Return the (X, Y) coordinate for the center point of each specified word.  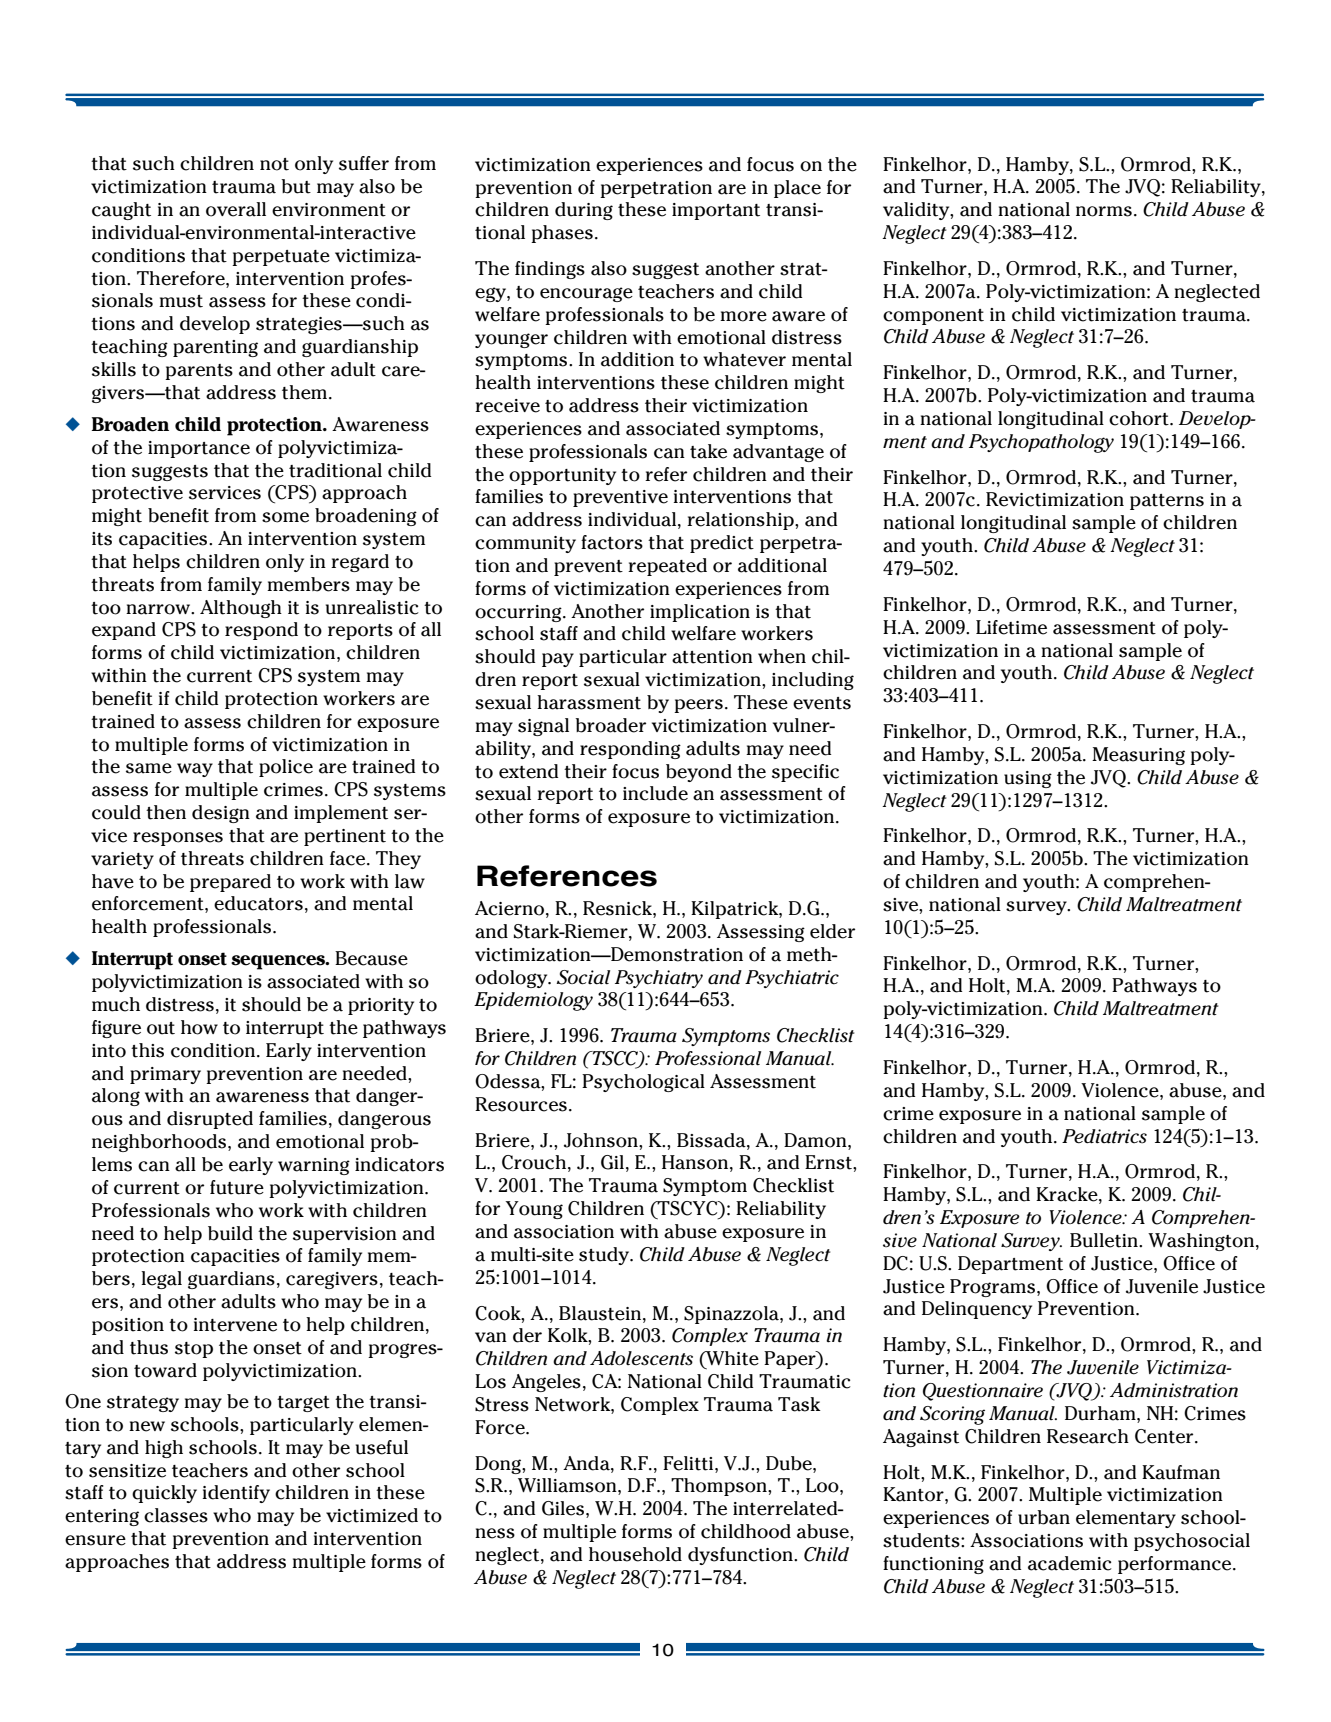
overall (236, 209)
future (237, 1187)
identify (236, 1494)
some (285, 517)
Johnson (602, 1140)
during (584, 211)
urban (1044, 1517)
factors (612, 542)
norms (1104, 211)
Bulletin (1105, 1240)
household (635, 1554)
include (655, 793)
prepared (230, 883)
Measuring (1138, 756)
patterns (1167, 502)
